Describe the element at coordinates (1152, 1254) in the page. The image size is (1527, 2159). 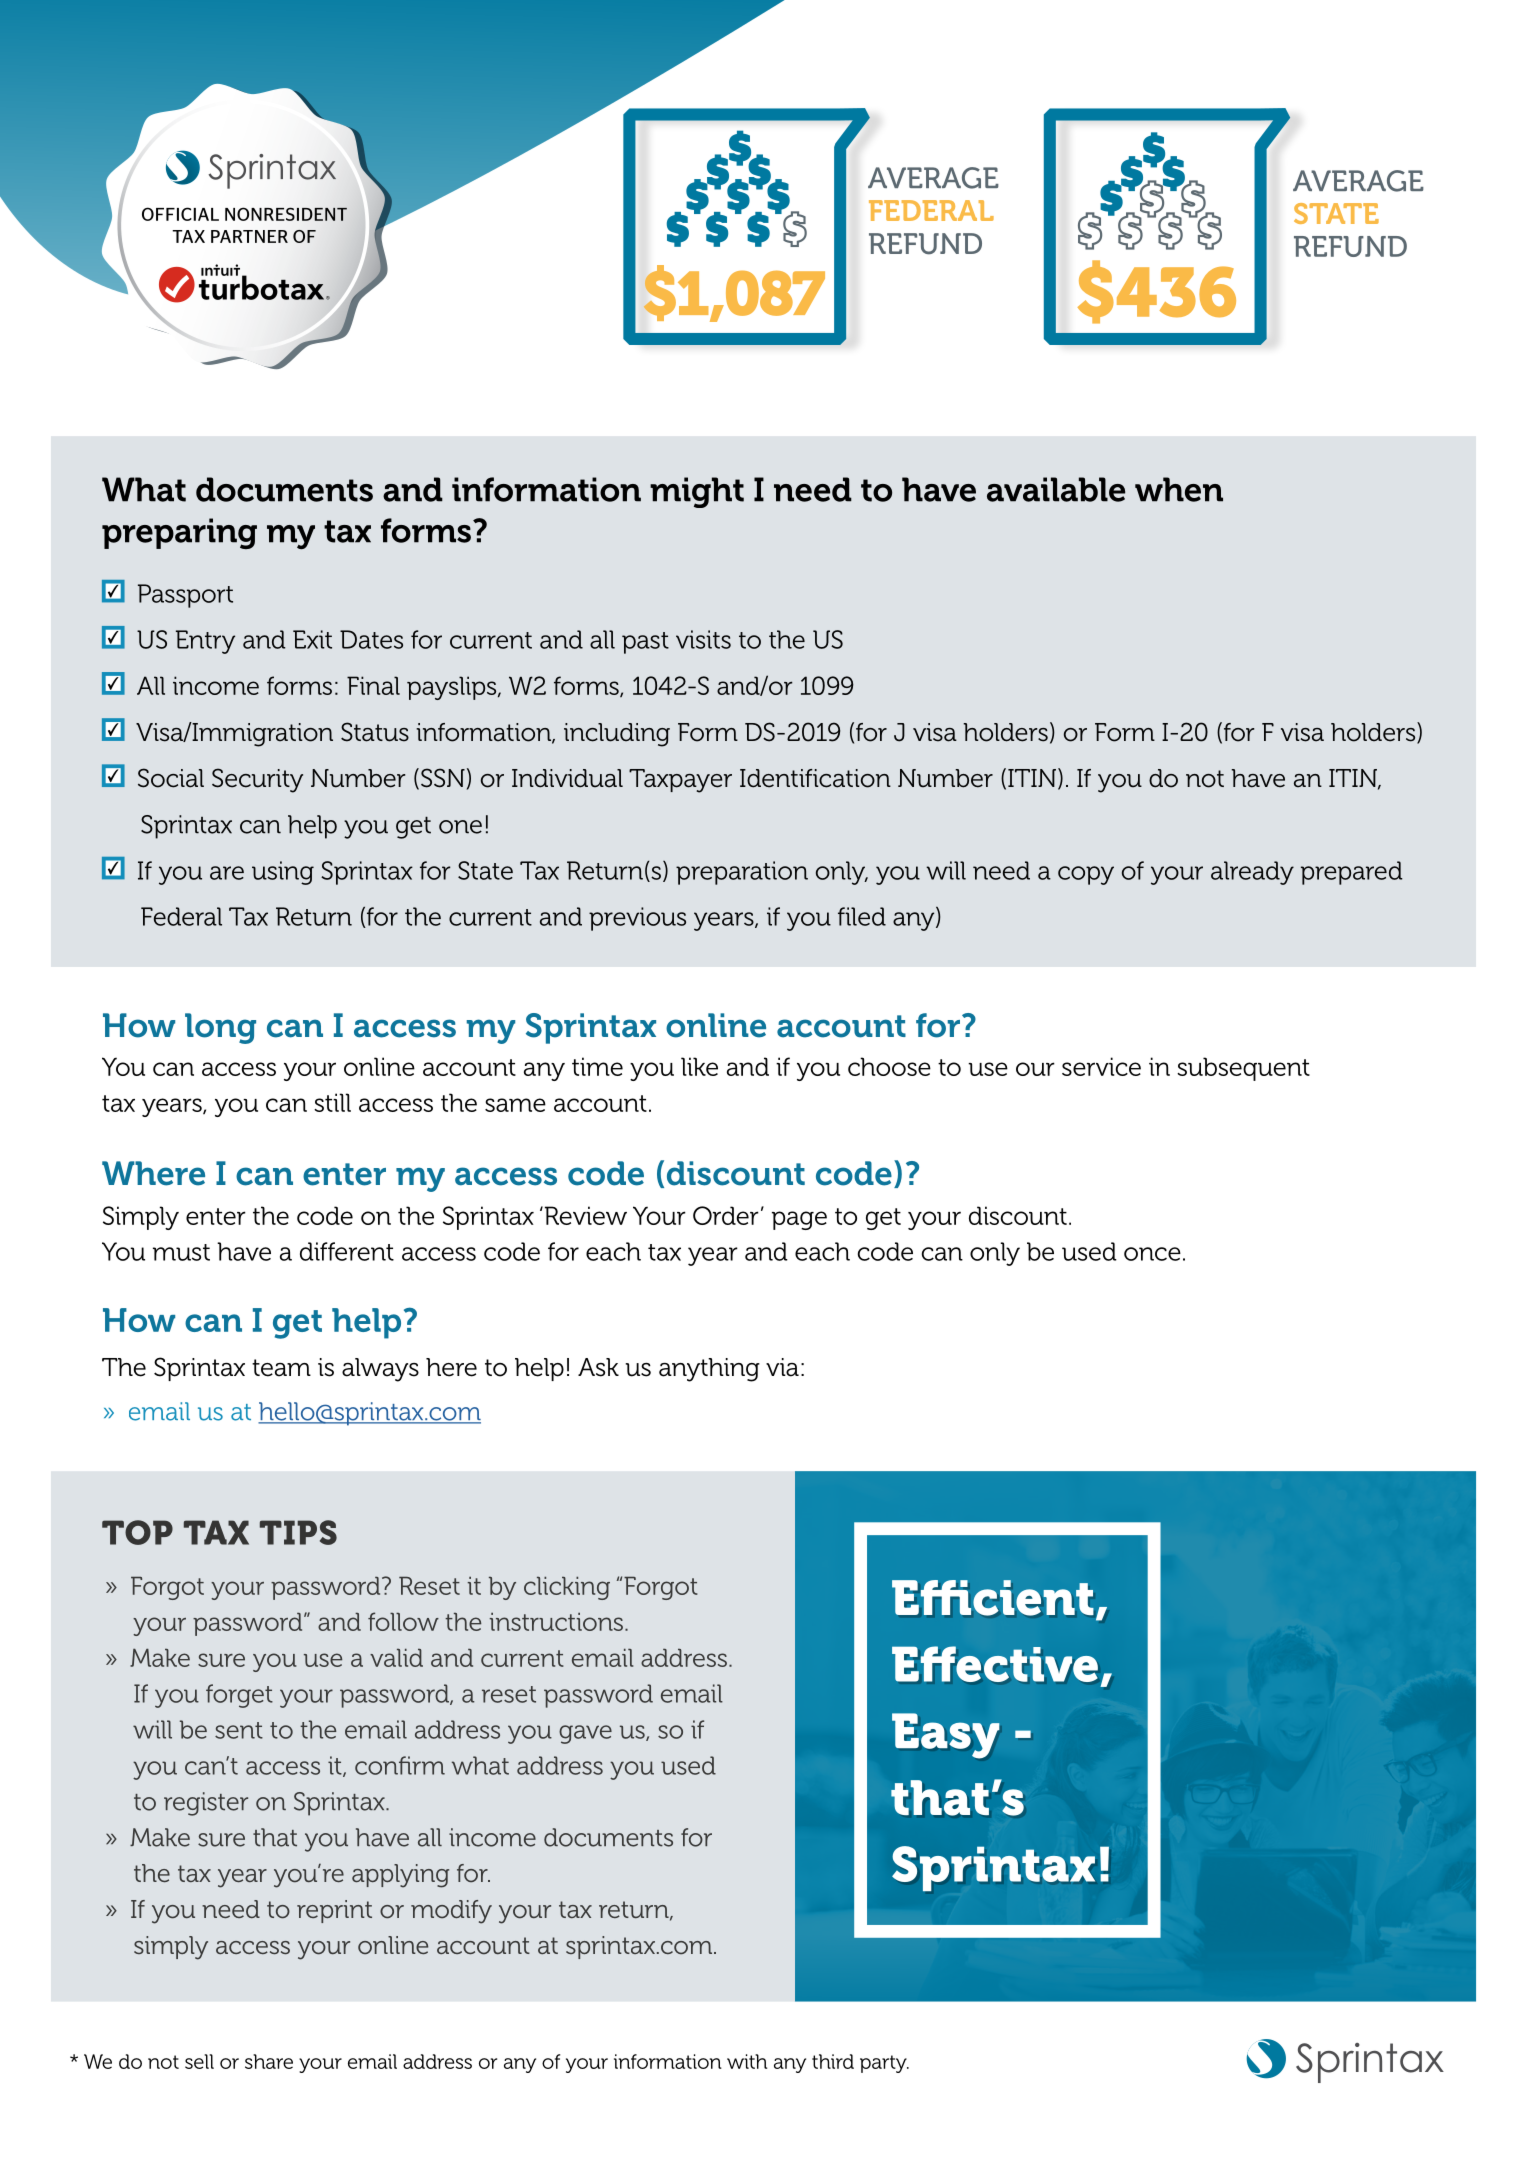
I see `once` at that location.
